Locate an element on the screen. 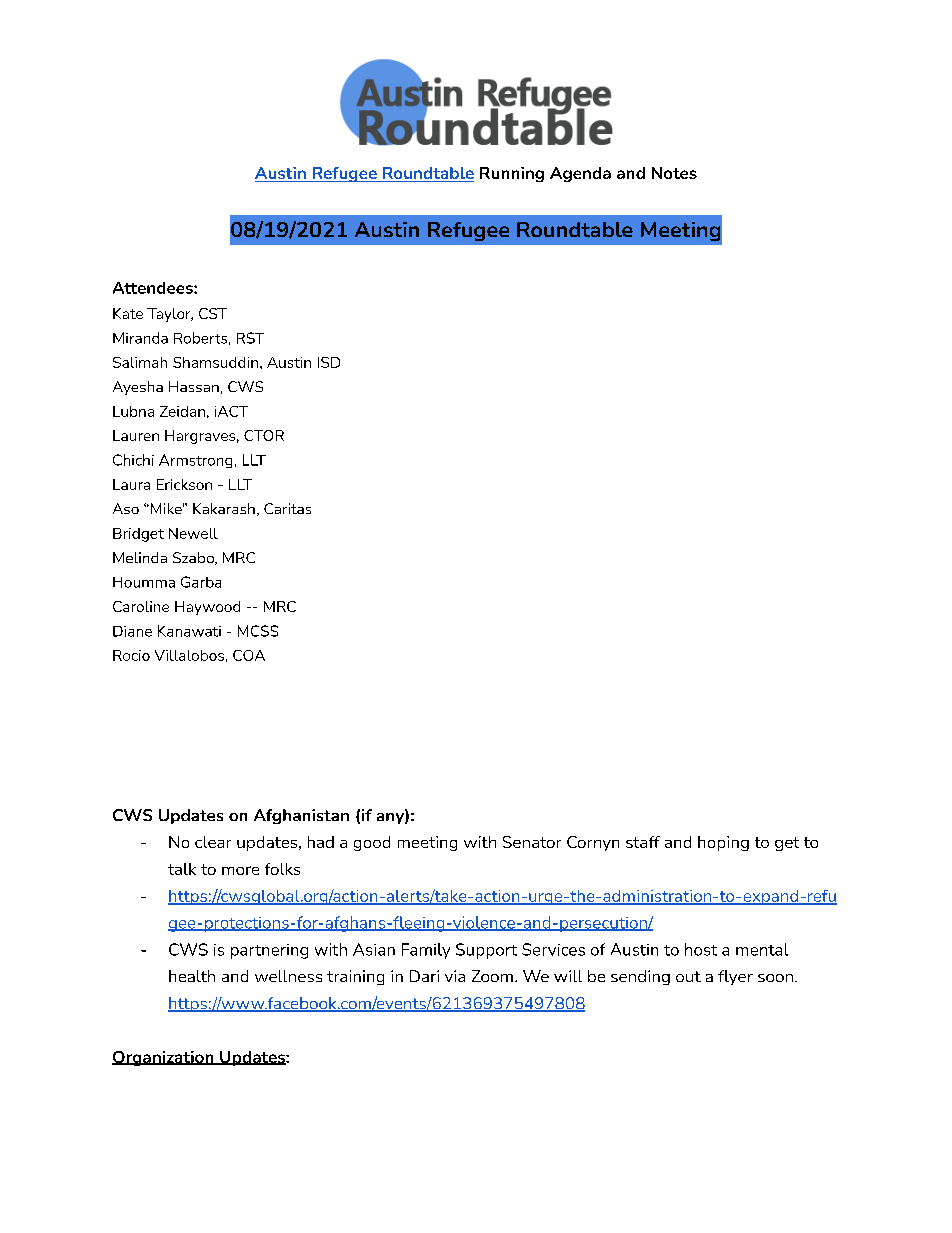  via is located at coordinates (455, 976).
